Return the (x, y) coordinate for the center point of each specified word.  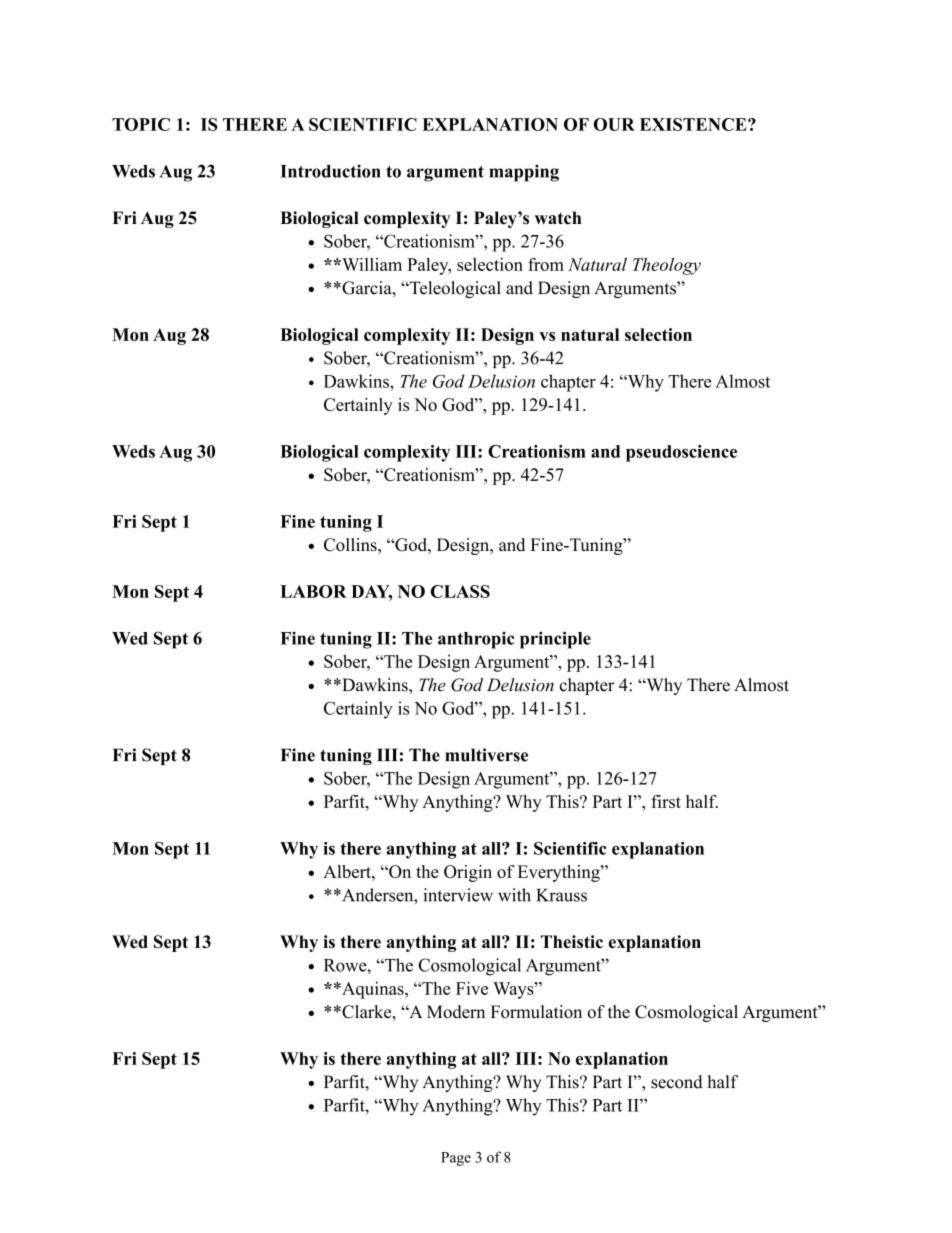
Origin (468, 873)
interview (458, 895)
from (546, 264)
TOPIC (141, 124)
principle (555, 640)
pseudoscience (681, 453)
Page (456, 1159)
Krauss (561, 895)
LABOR (313, 591)
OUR (614, 124)
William (371, 264)
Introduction (330, 171)
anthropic (476, 640)
